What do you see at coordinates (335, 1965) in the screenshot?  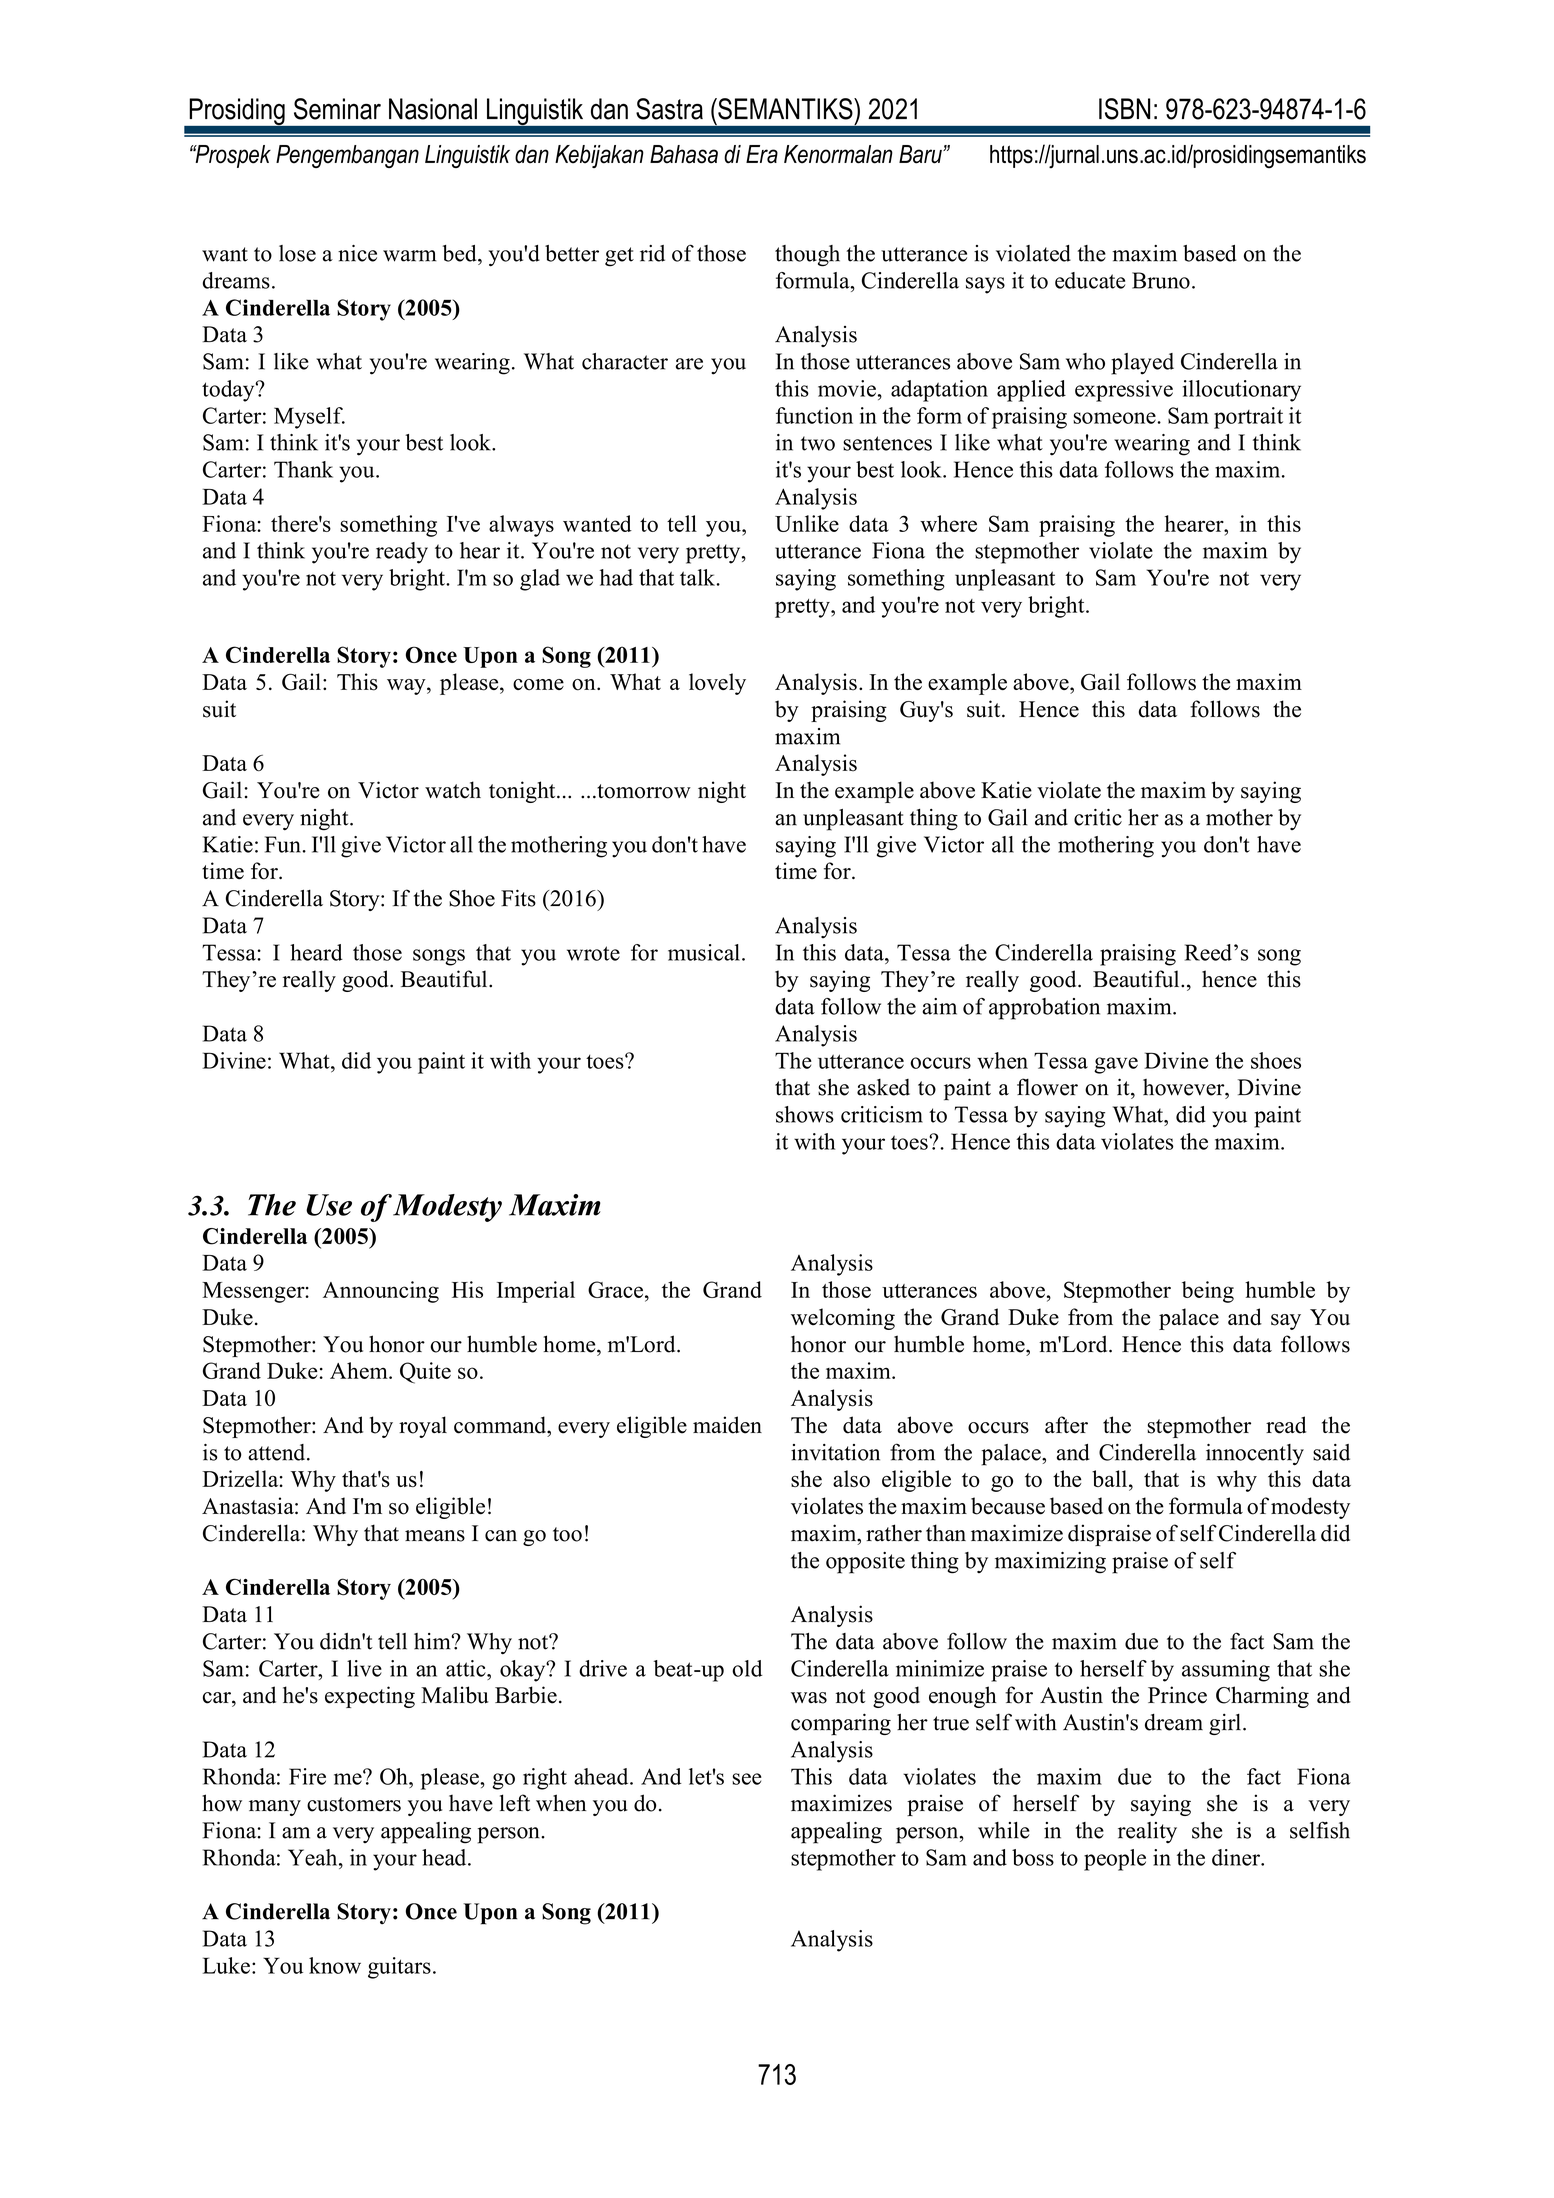 I see `know` at bounding box center [335, 1965].
